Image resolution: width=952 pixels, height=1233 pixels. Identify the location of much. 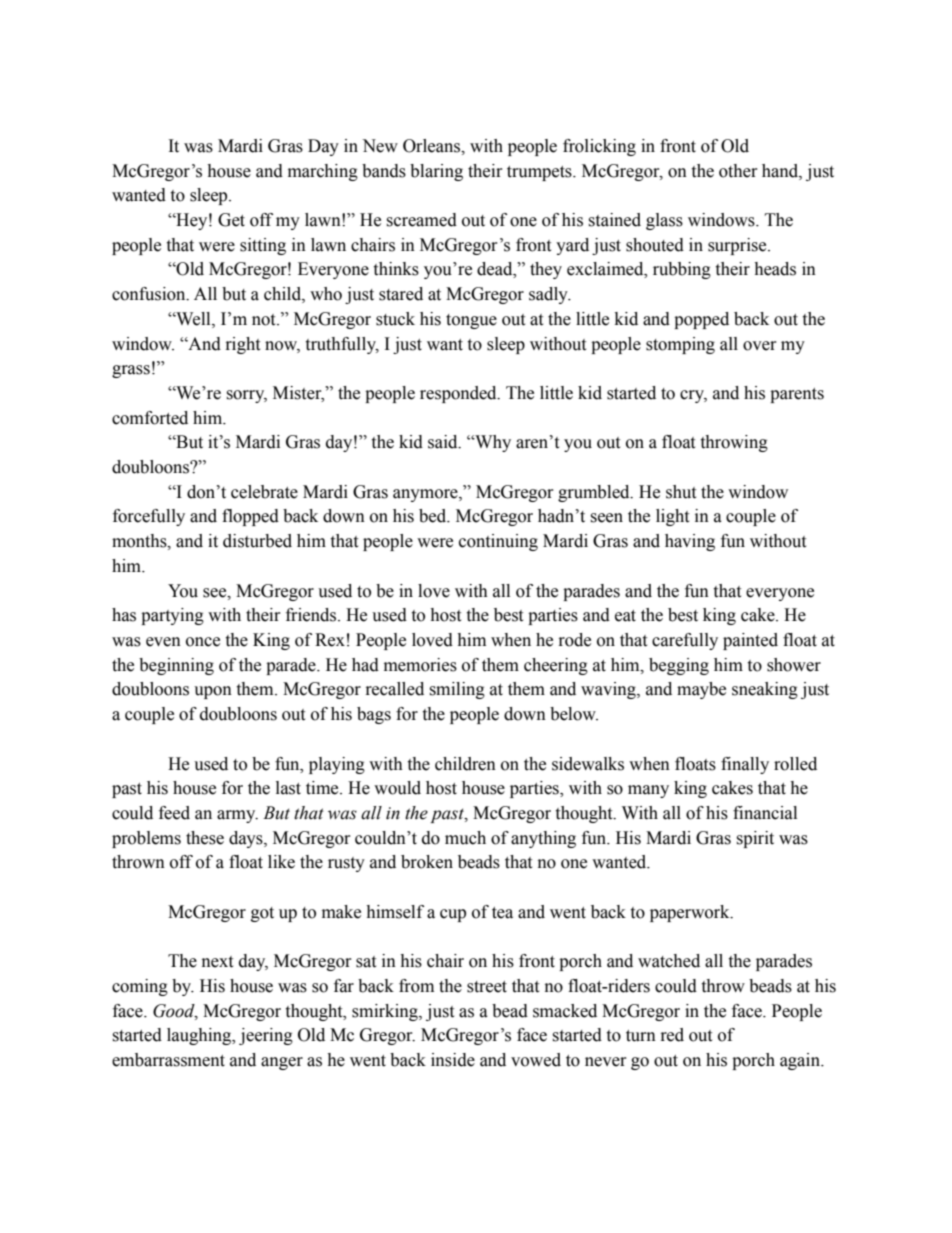
(465, 838).
